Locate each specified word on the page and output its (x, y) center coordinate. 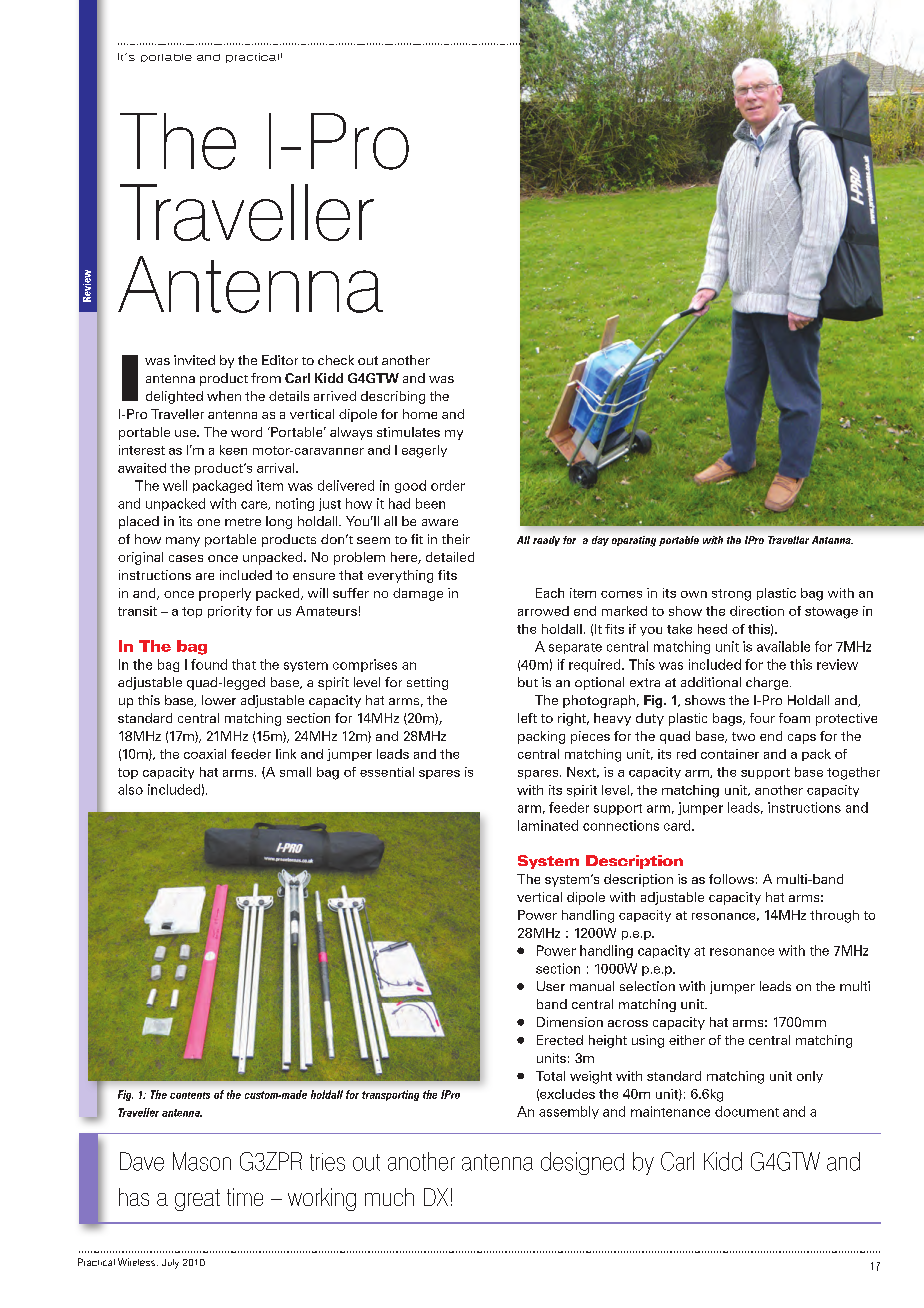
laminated (548, 825)
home (420, 414)
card (678, 825)
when (224, 396)
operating (634, 541)
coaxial (205, 754)
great (197, 1200)
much (389, 1197)
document (747, 1111)
